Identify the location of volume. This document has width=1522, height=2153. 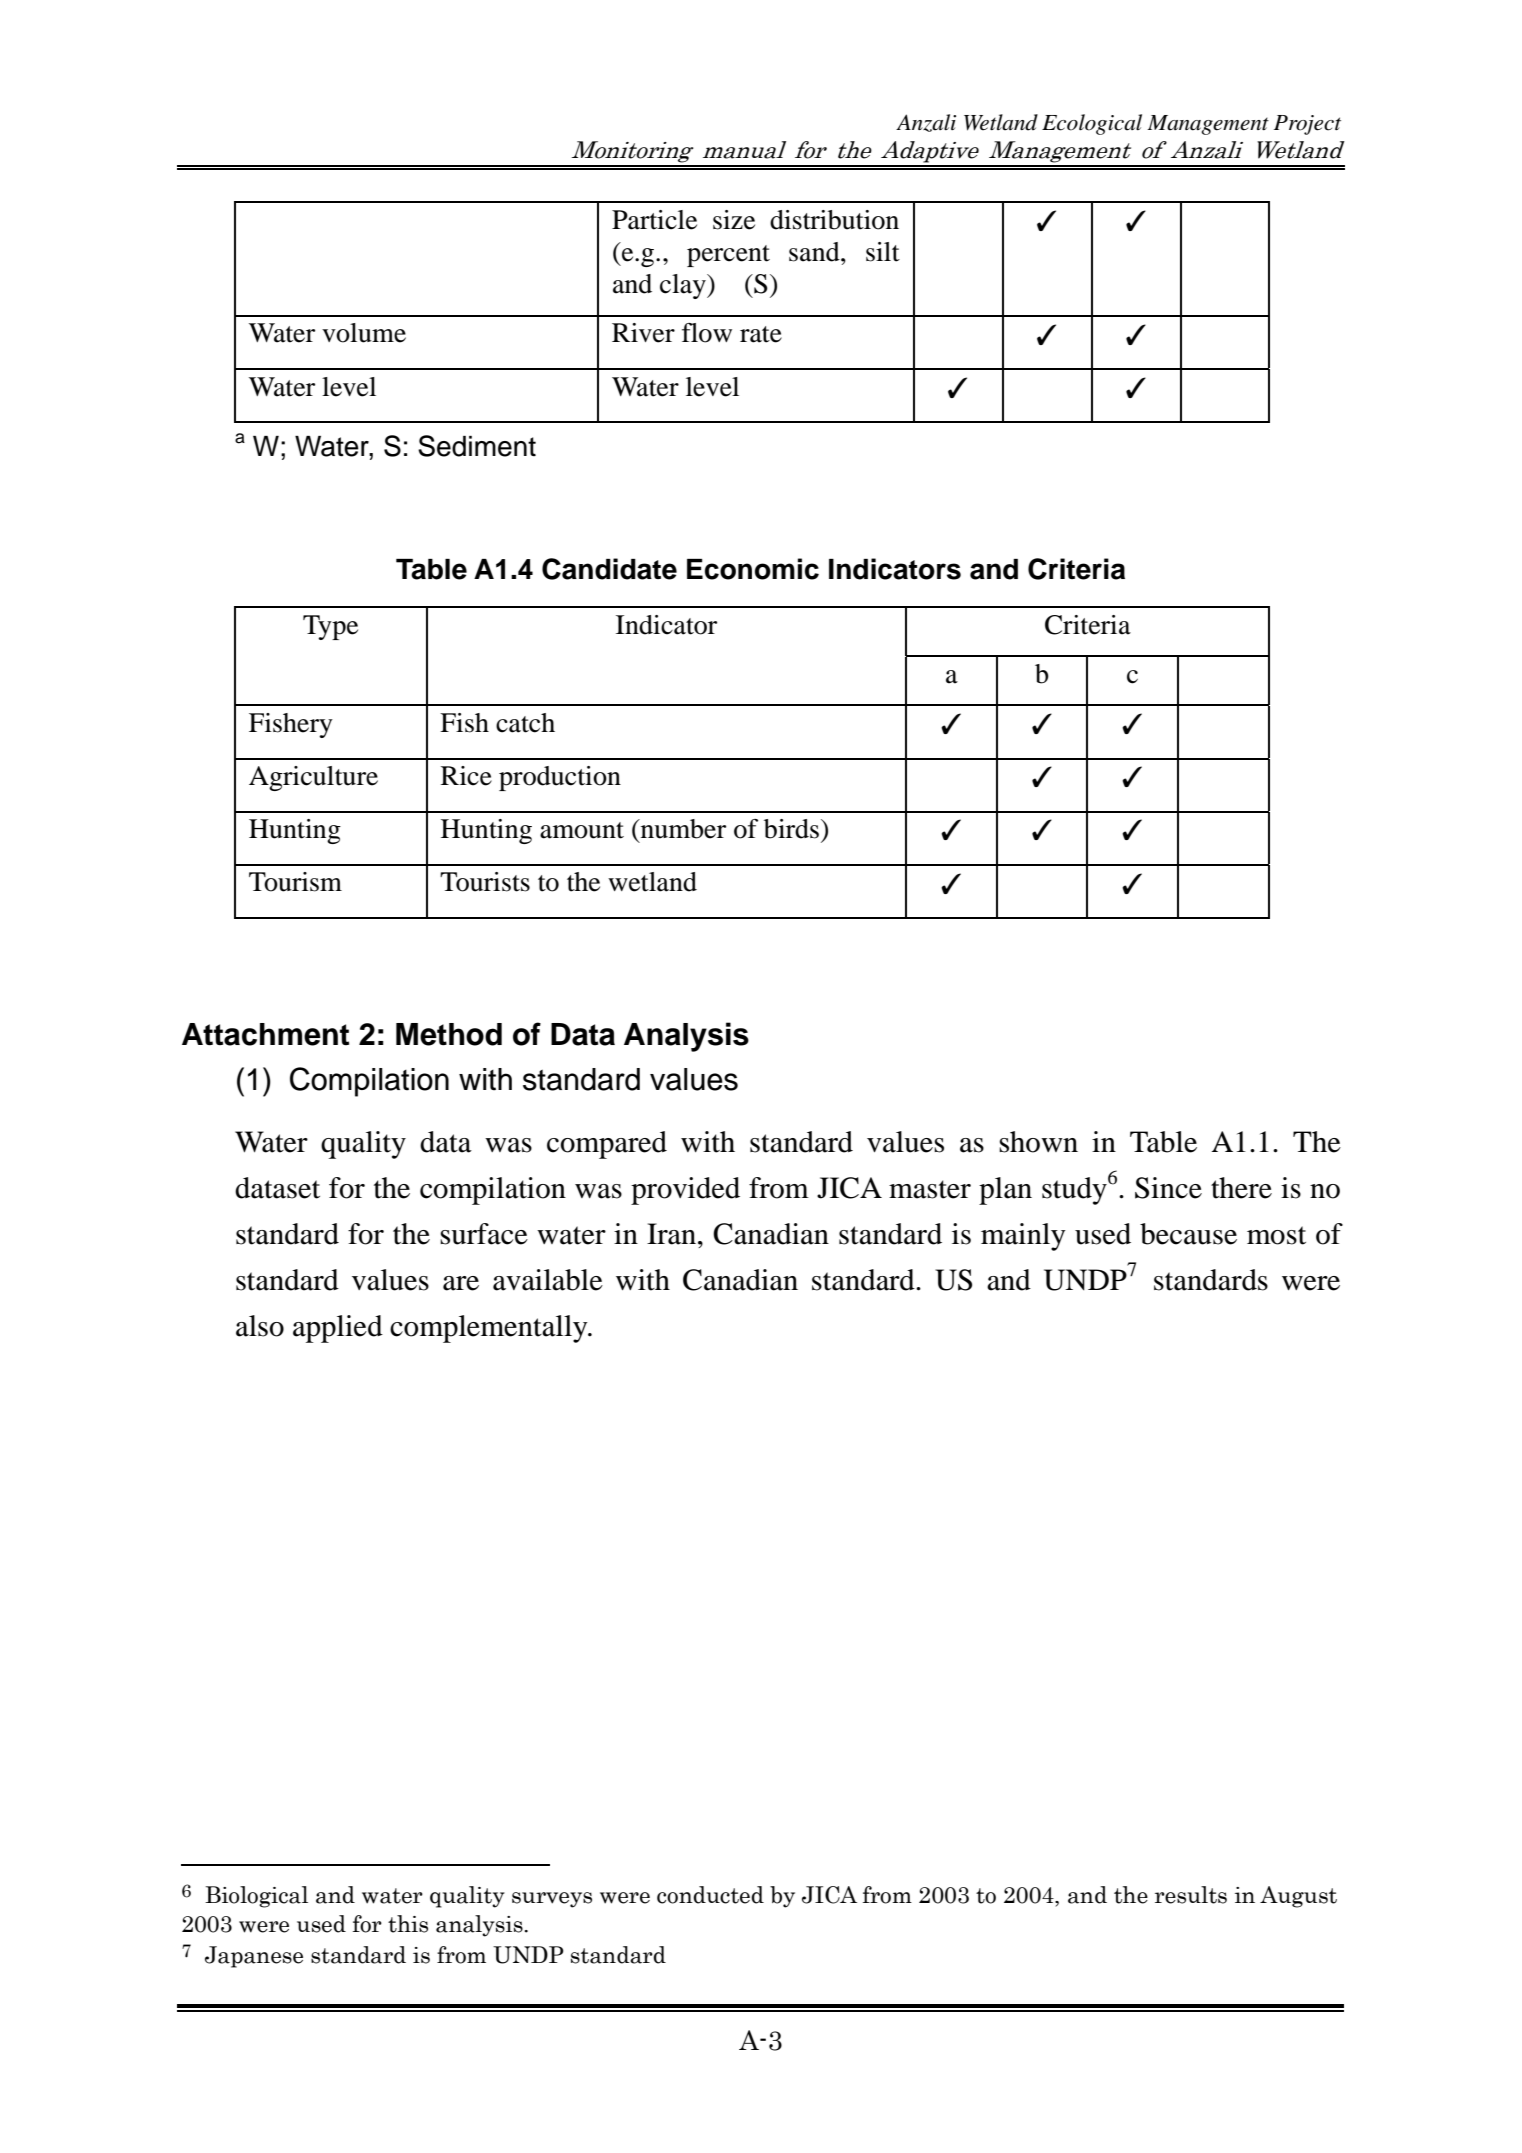
(364, 333).
